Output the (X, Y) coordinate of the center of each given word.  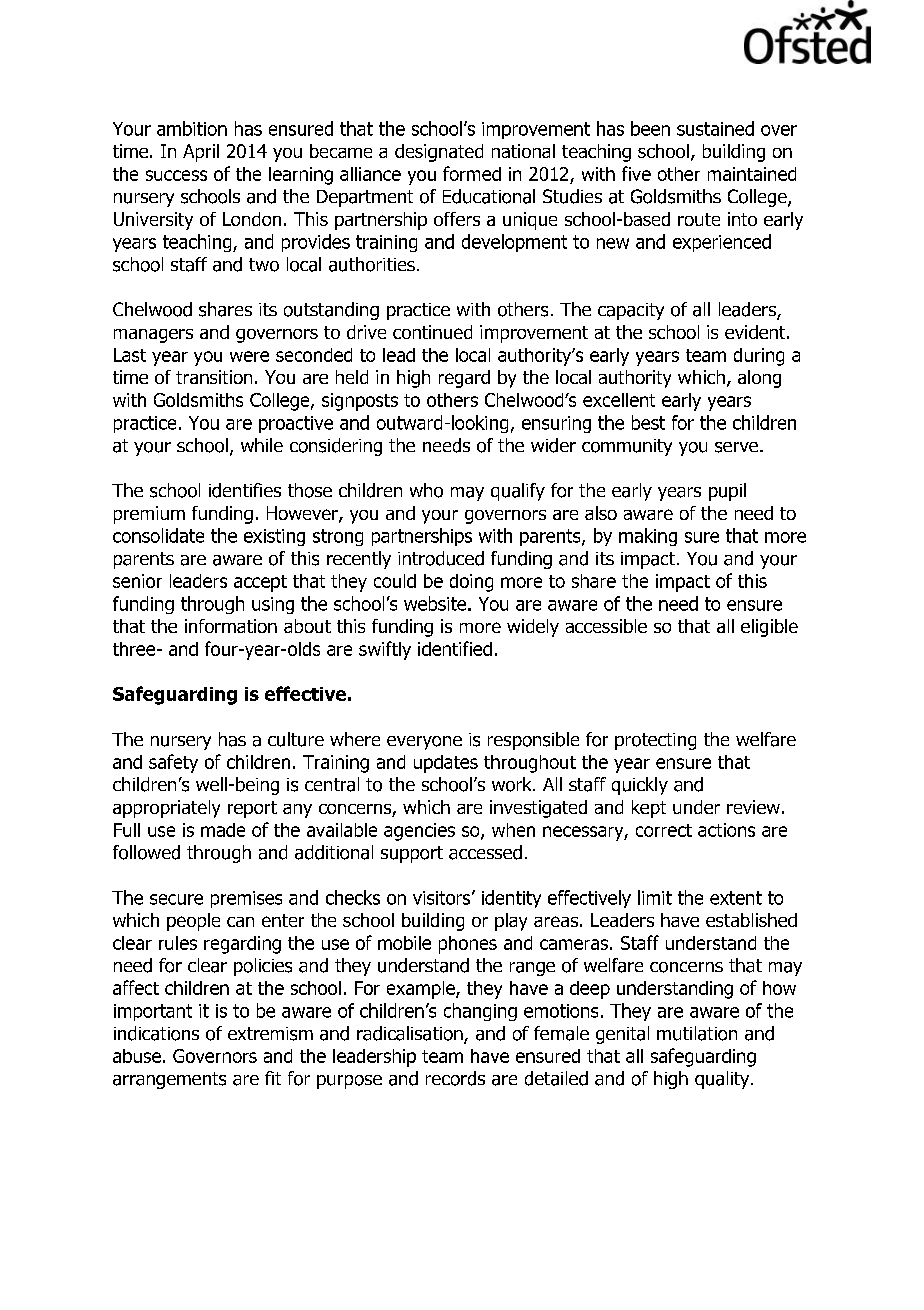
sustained (715, 128)
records (455, 1078)
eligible (769, 628)
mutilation (697, 1033)
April (201, 153)
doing (471, 583)
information (231, 626)
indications (156, 1033)
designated (439, 153)
